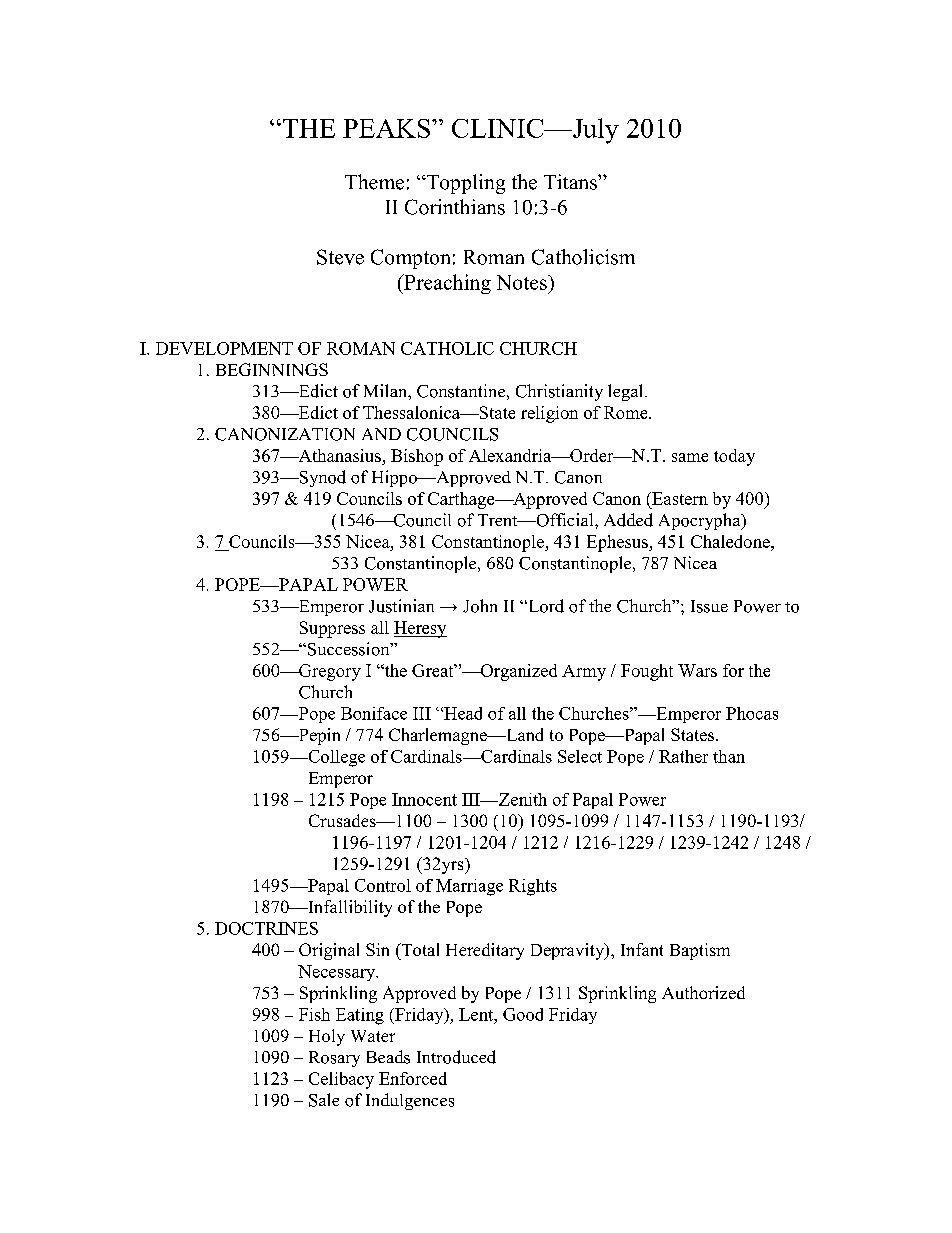 This screenshot has height=1233, width=952. I want to click on Suppress, so click(332, 629).
